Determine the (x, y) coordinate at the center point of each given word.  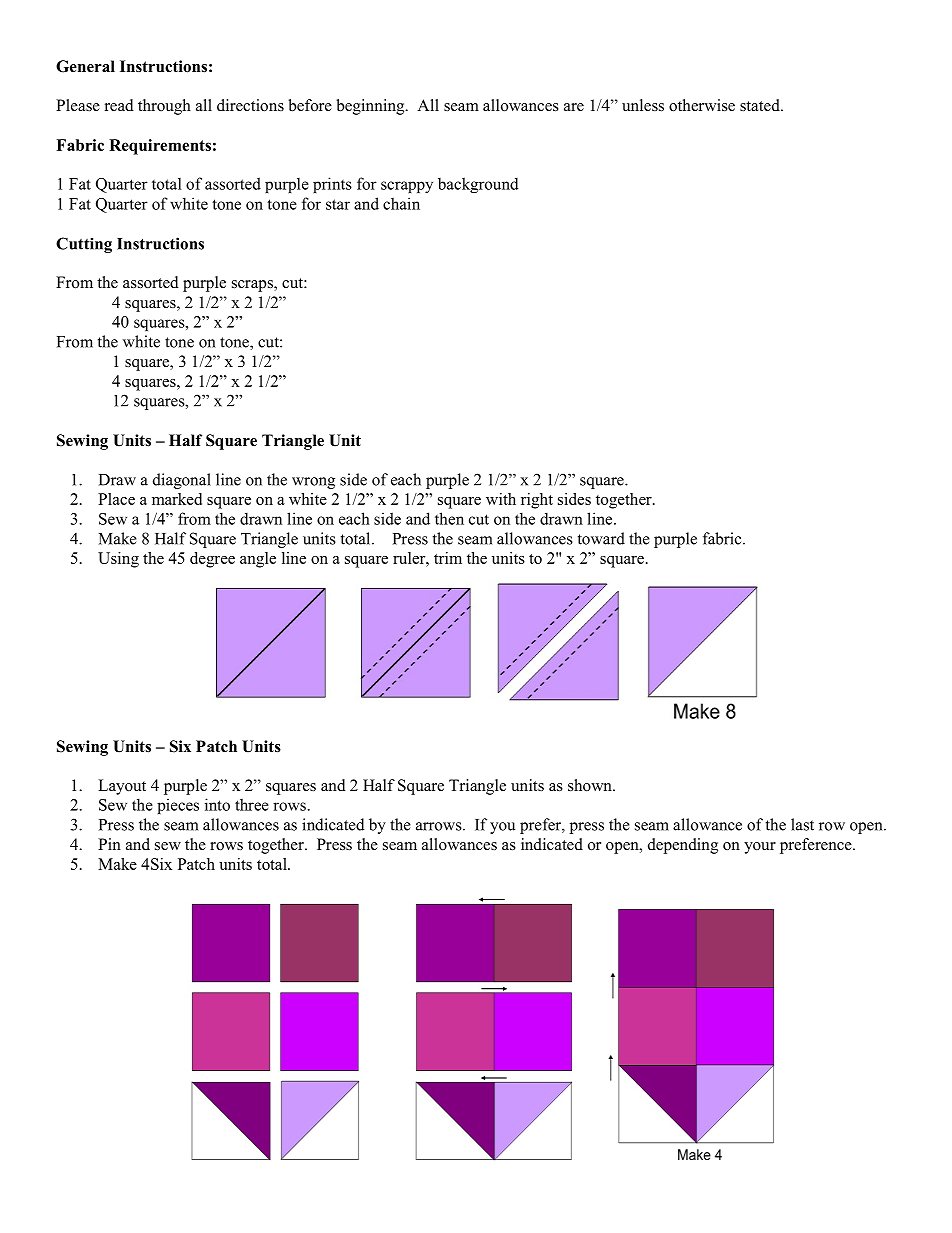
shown (591, 785)
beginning (372, 107)
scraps (253, 286)
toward (601, 538)
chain (401, 203)
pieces (178, 806)
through (164, 107)
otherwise (702, 105)
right (537, 501)
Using (118, 560)
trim (448, 558)
